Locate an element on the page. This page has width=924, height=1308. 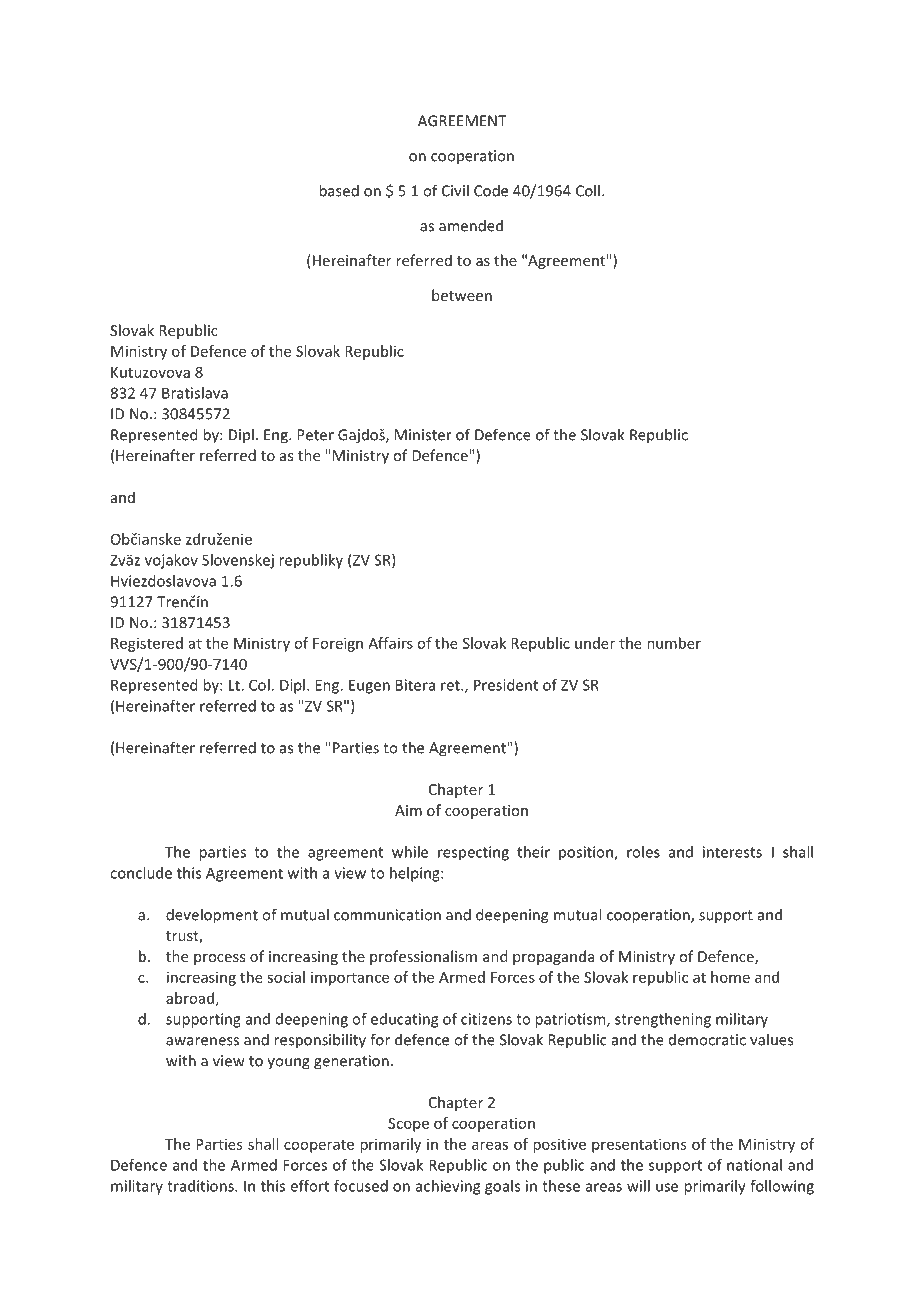
achieving is located at coordinates (448, 1187).
